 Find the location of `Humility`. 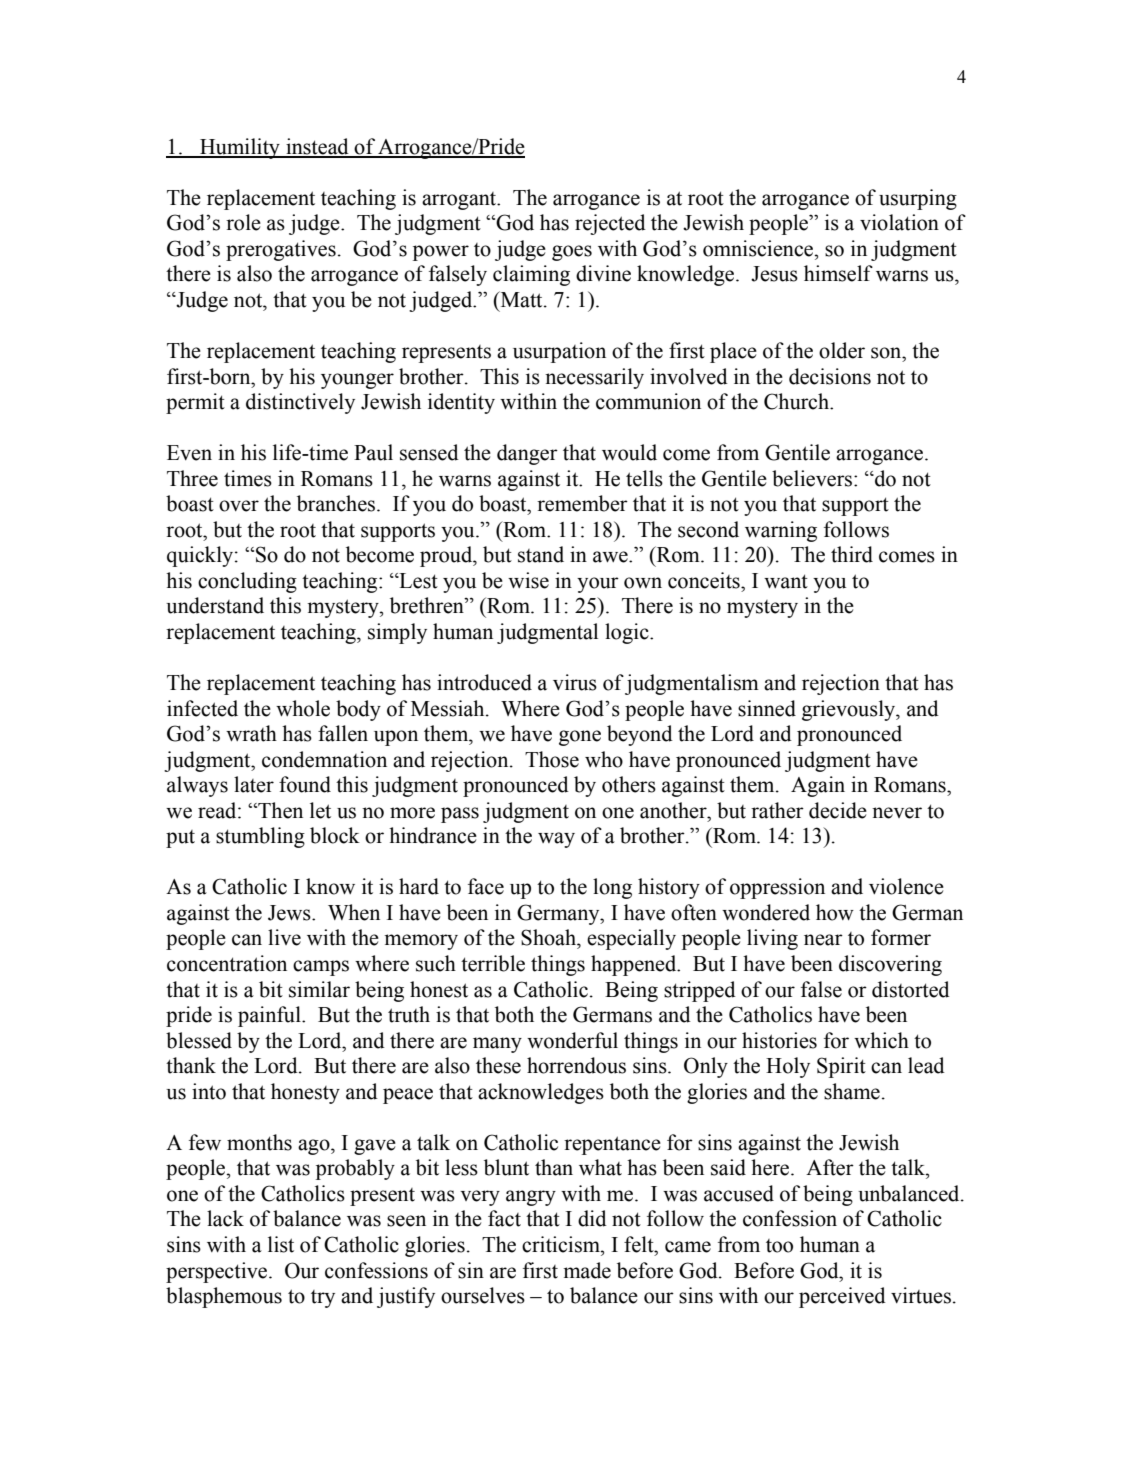

Humility is located at coordinates (240, 148).
